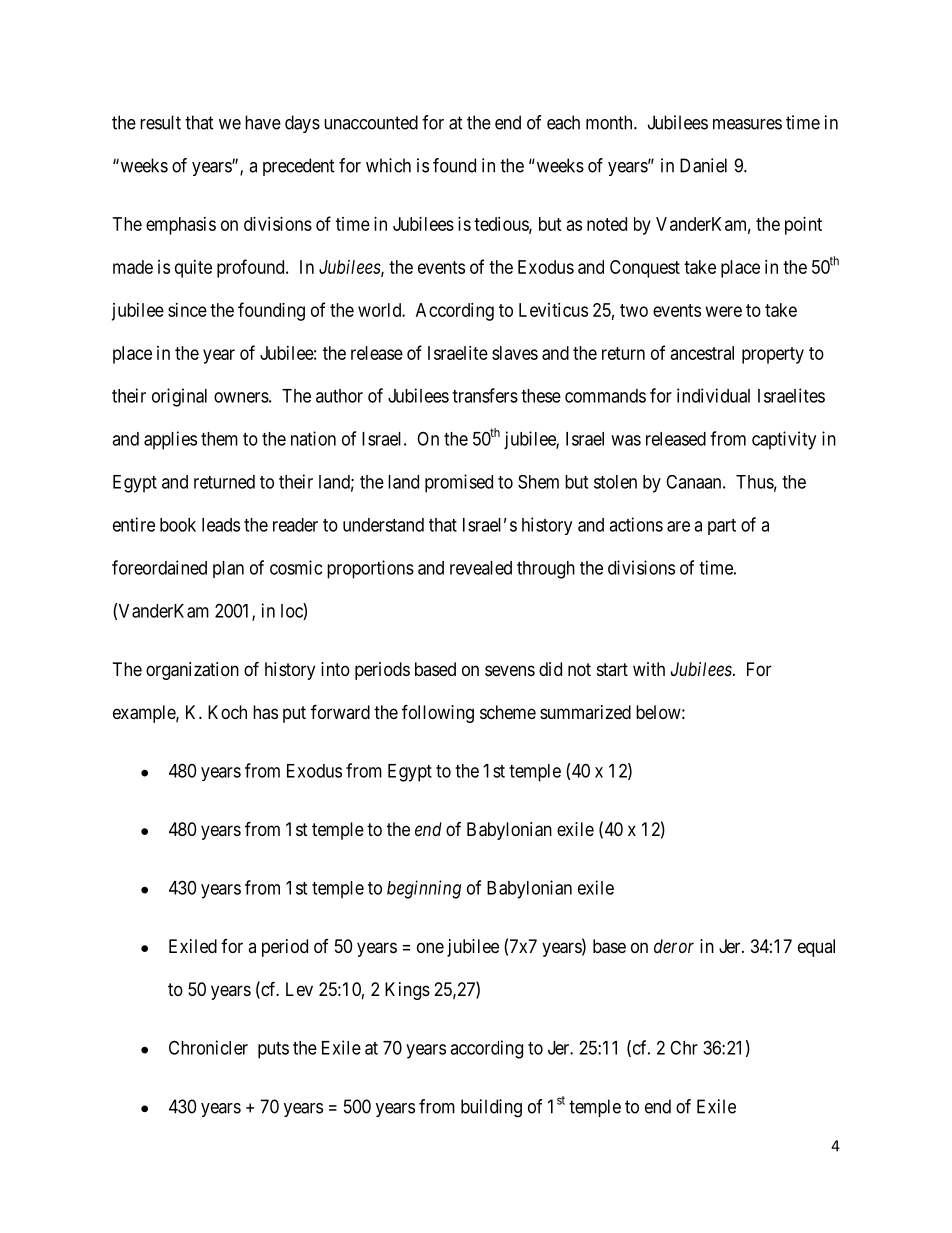 Image resolution: width=952 pixels, height=1233 pixels. I want to click on original, so click(179, 397).
